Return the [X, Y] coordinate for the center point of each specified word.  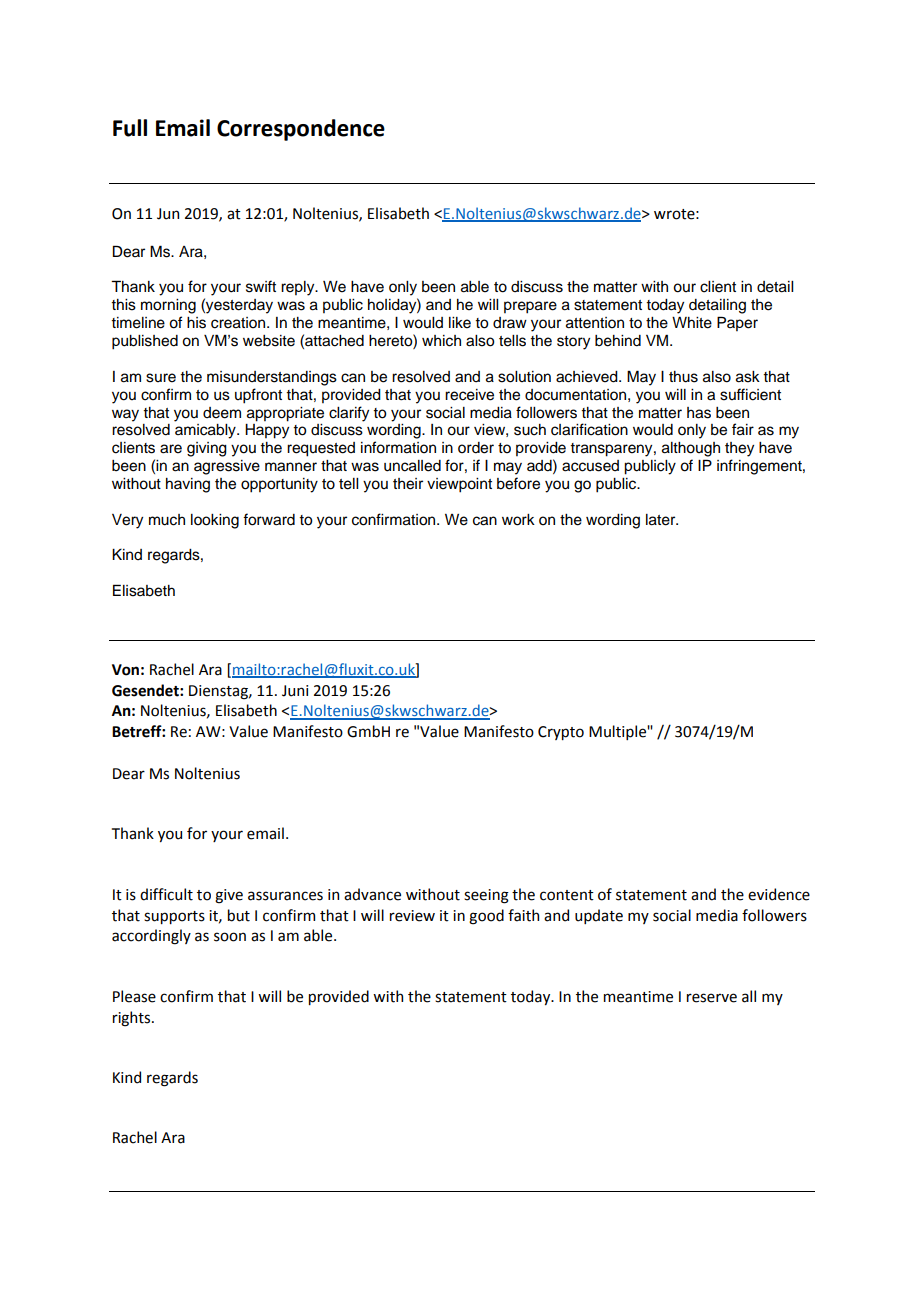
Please [134, 996]
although [691, 449]
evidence [779, 894]
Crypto [561, 733]
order [476, 448]
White [692, 323]
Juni [295, 691]
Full [130, 128]
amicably [206, 431]
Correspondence [301, 130]
